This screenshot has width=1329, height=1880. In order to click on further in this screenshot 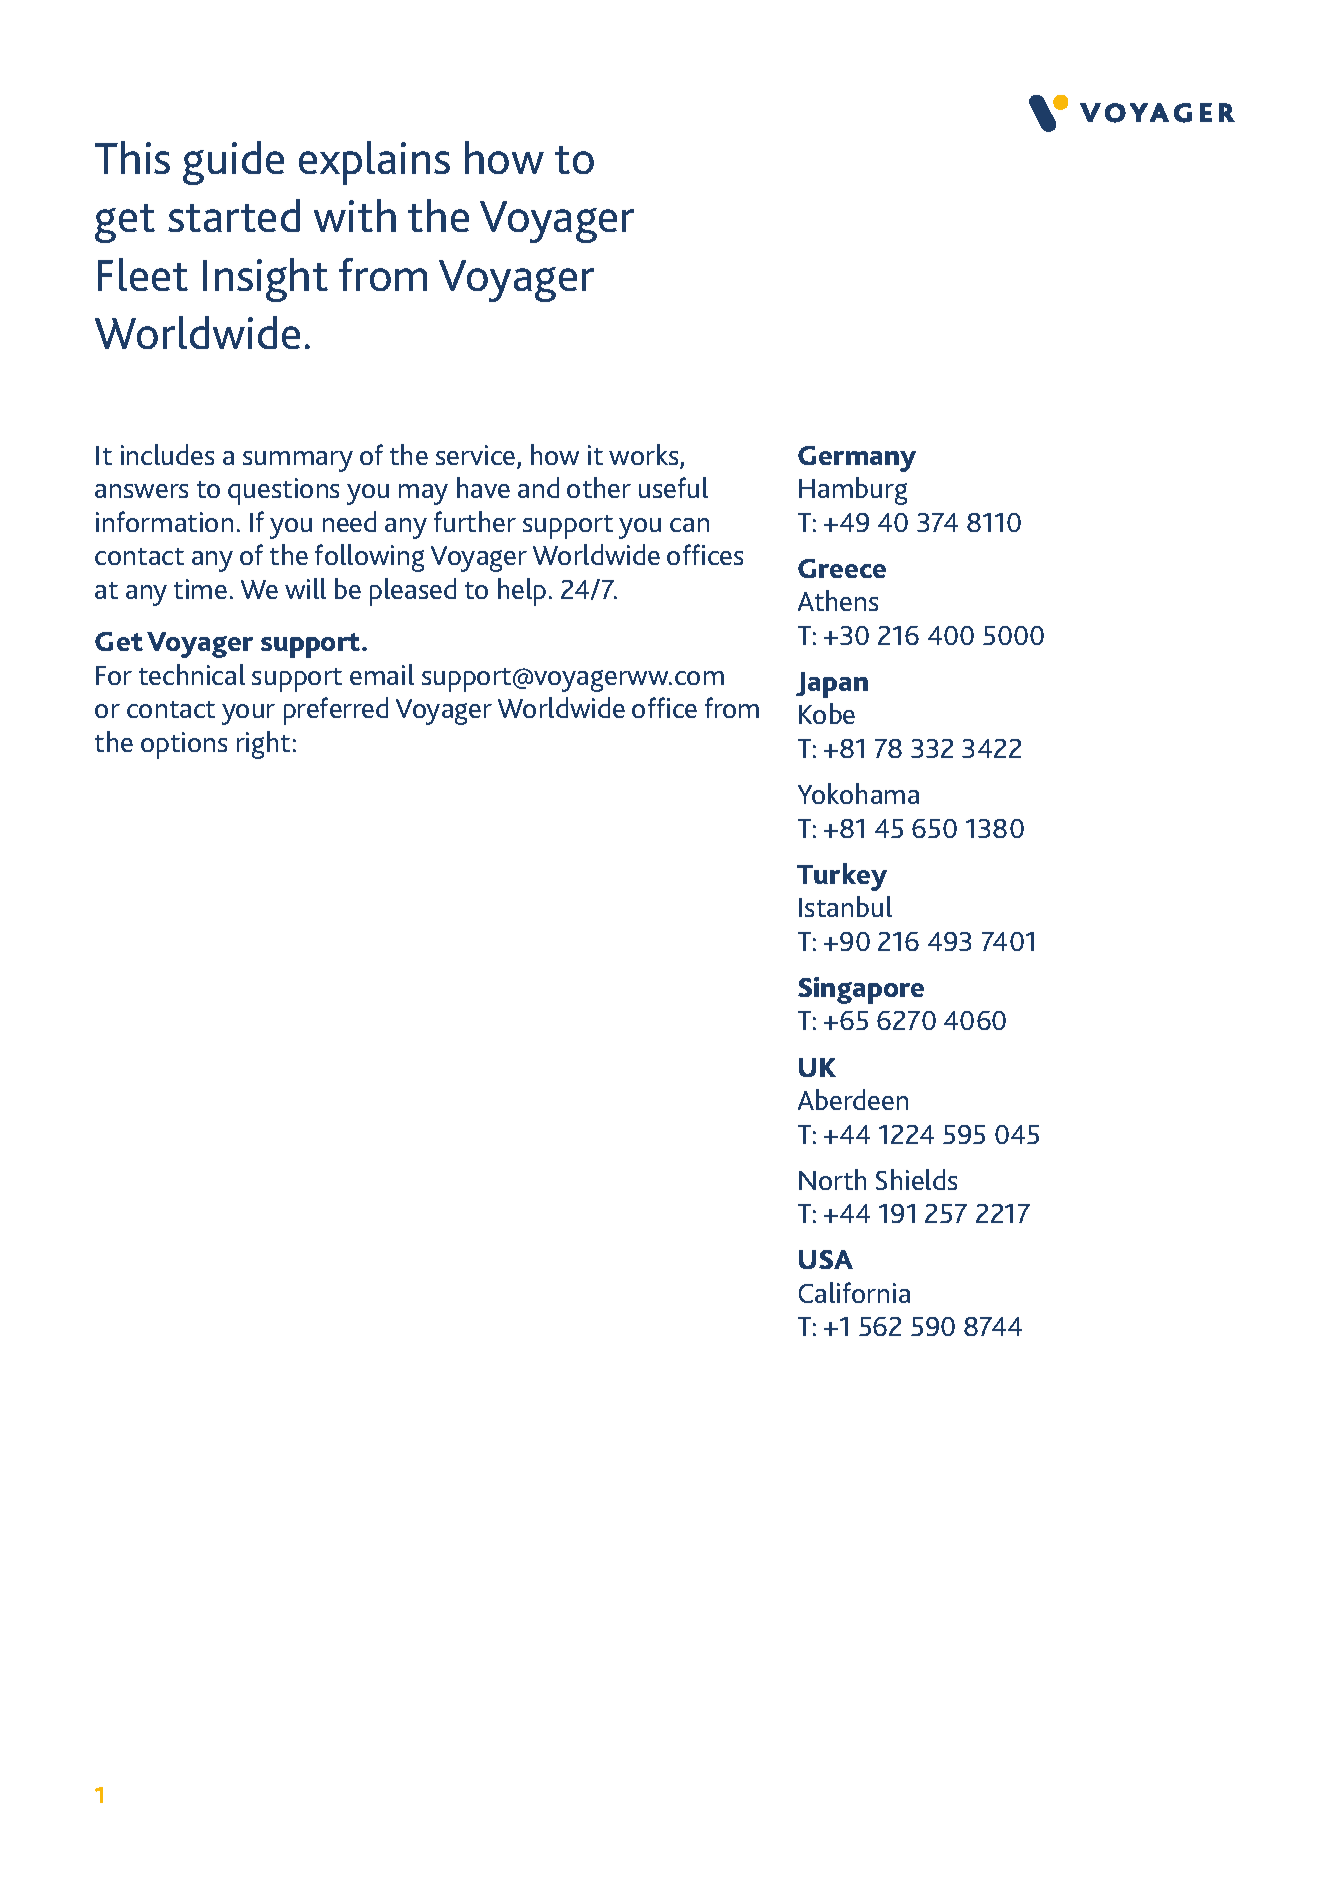, I will do `click(475, 521)`.
